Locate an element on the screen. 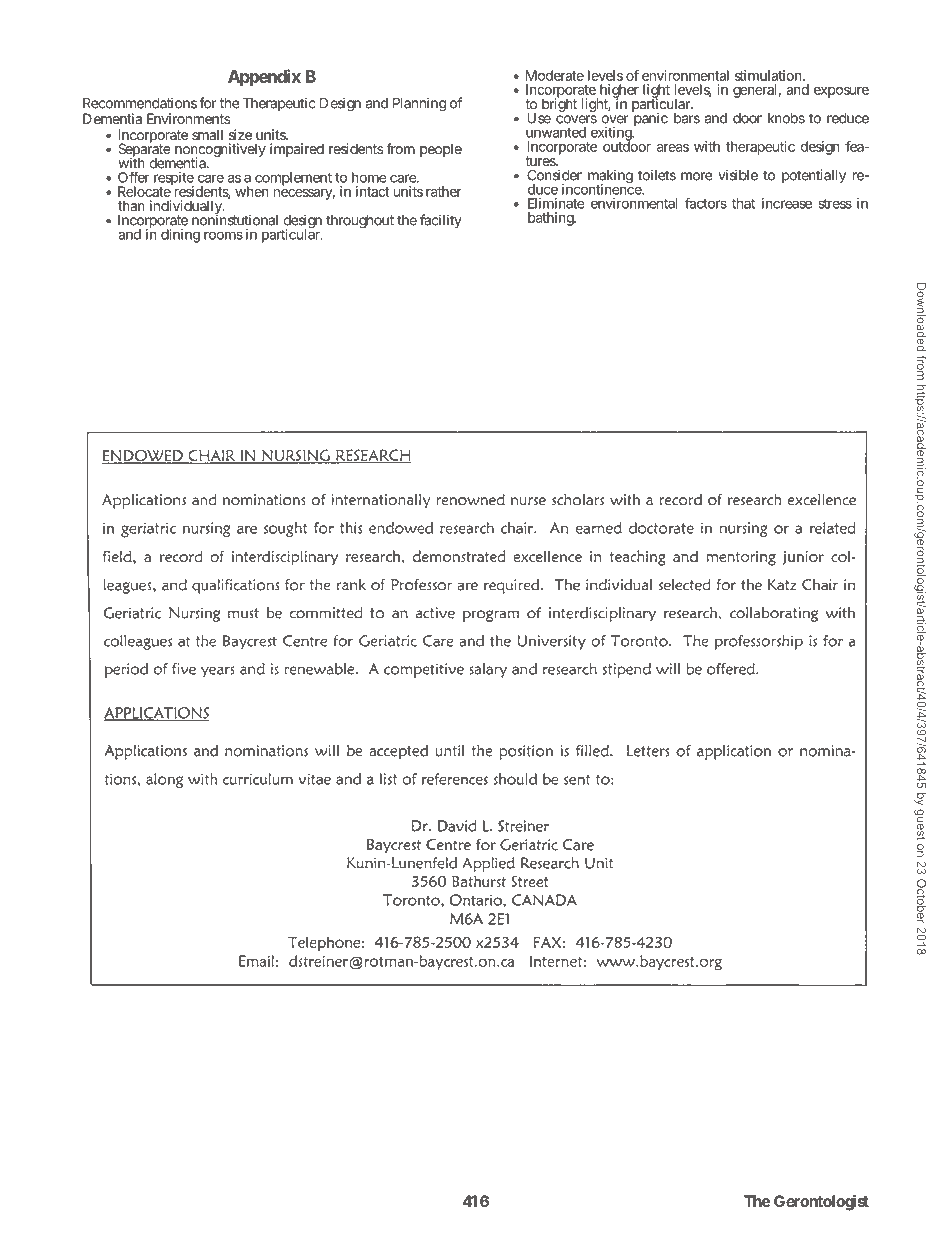  people is located at coordinates (441, 150).
